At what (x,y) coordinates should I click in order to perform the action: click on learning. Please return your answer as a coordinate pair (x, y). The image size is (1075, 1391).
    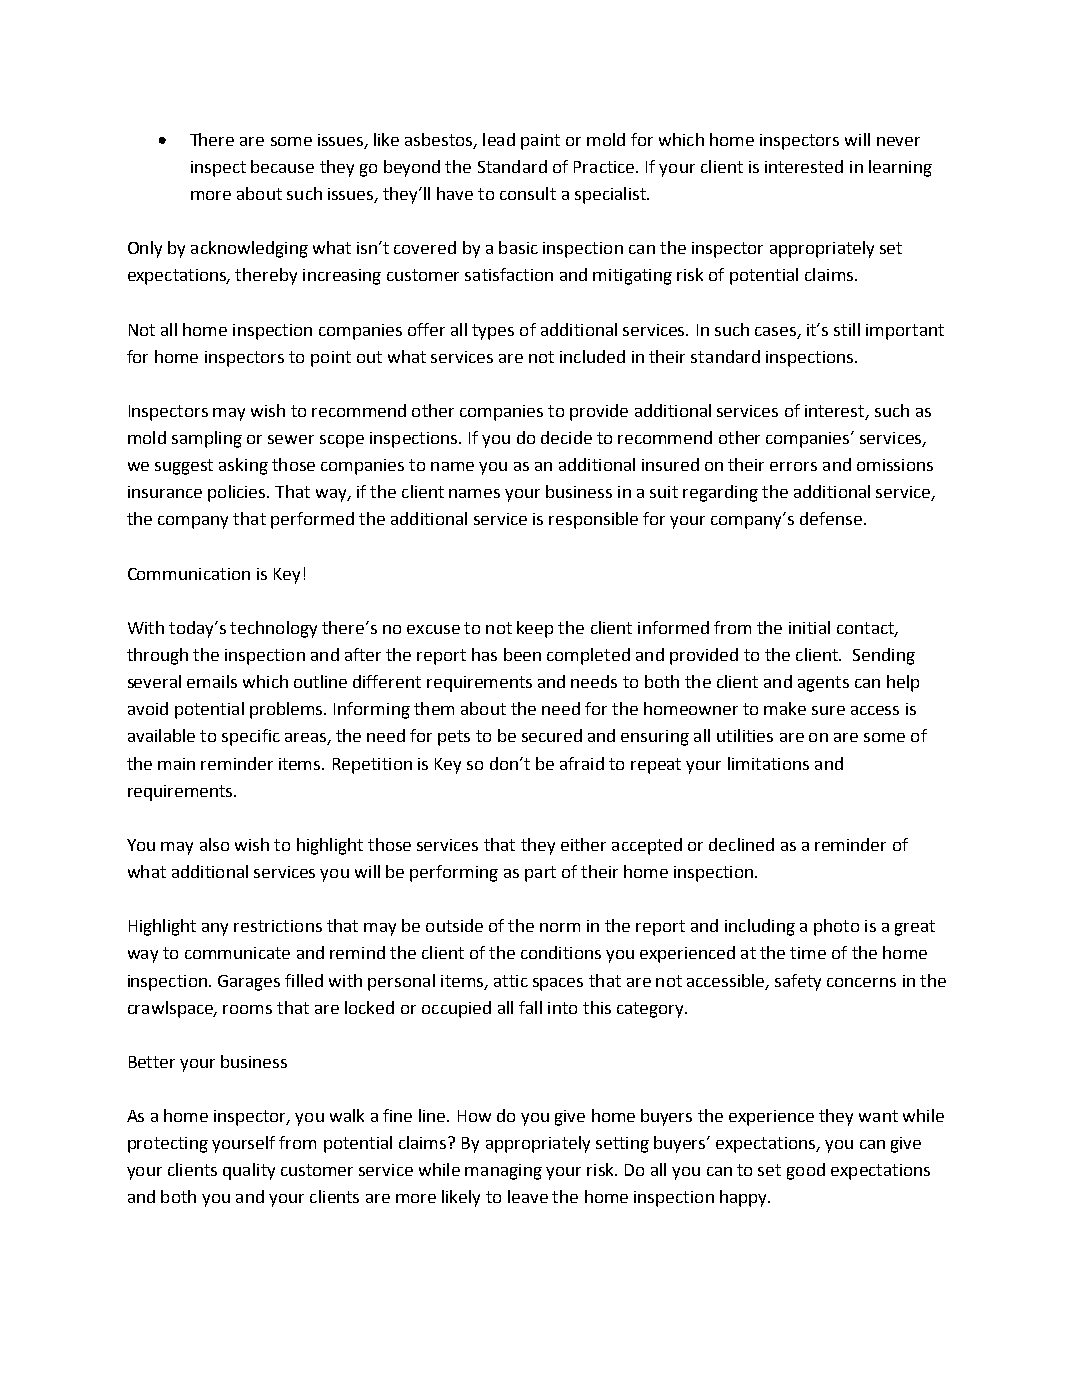
    Looking at the image, I should click on (900, 168).
